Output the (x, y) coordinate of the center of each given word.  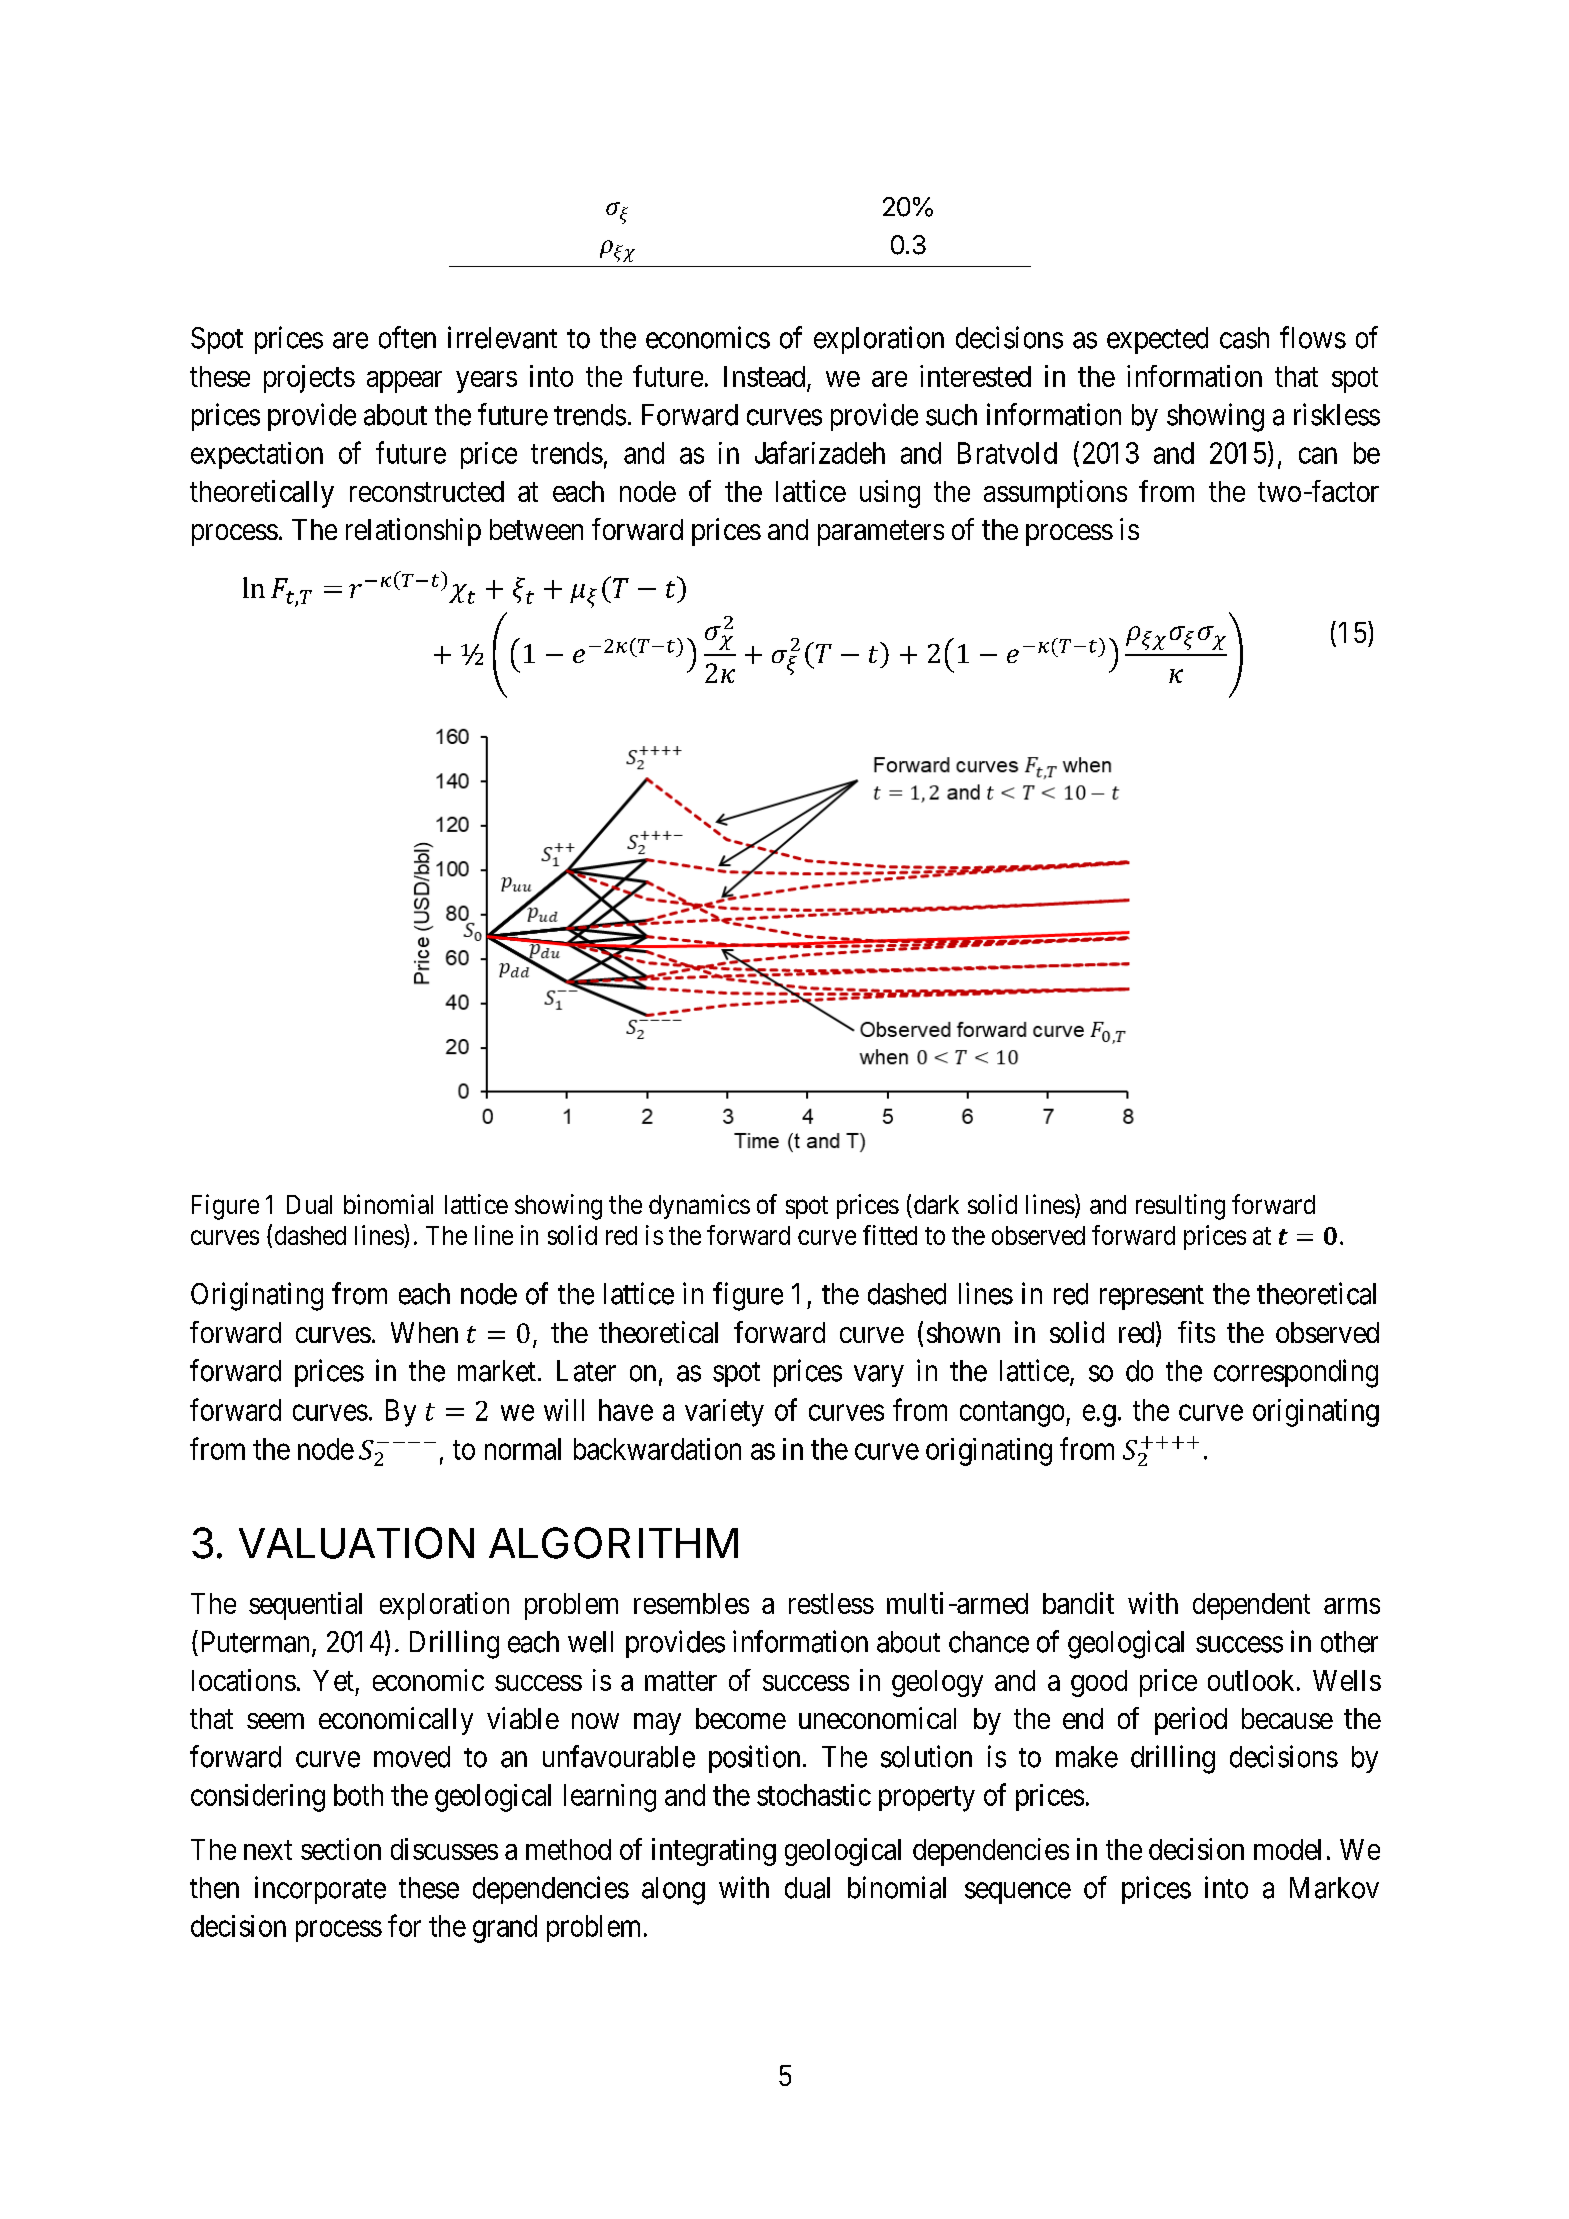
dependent (1251, 1606)
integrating (714, 1852)
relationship (413, 532)
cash (1244, 338)
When (424, 1332)
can (1318, 456)
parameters (881, 533)
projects (309, 379)
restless (831, 1603)
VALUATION (356, 1543)
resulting (1180, 1207)
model (1287, 1849)
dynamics (699, 1206)
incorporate (320, 1890)
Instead (766, 378)
